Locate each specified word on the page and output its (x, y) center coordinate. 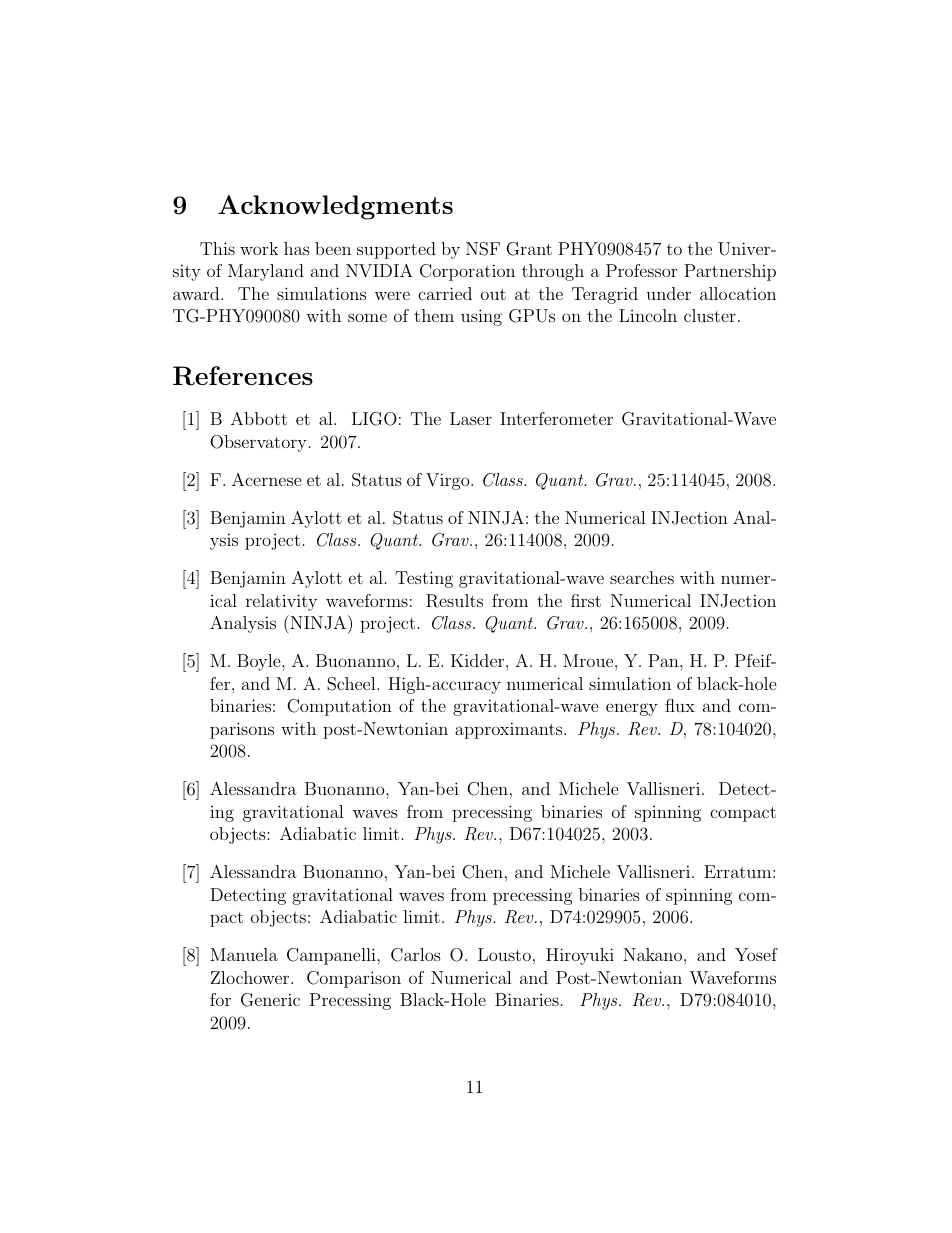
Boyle (260, 662)
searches (642, 577)
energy (632, 709)
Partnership (730, 272)
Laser (471, 418)
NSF (483, 249)
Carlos (416, 955)
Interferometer (556, 418)
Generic (270, 1000)
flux (680, 705)
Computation (339, 707)
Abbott (259, 418)
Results (454, 601)
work (259, 248)
